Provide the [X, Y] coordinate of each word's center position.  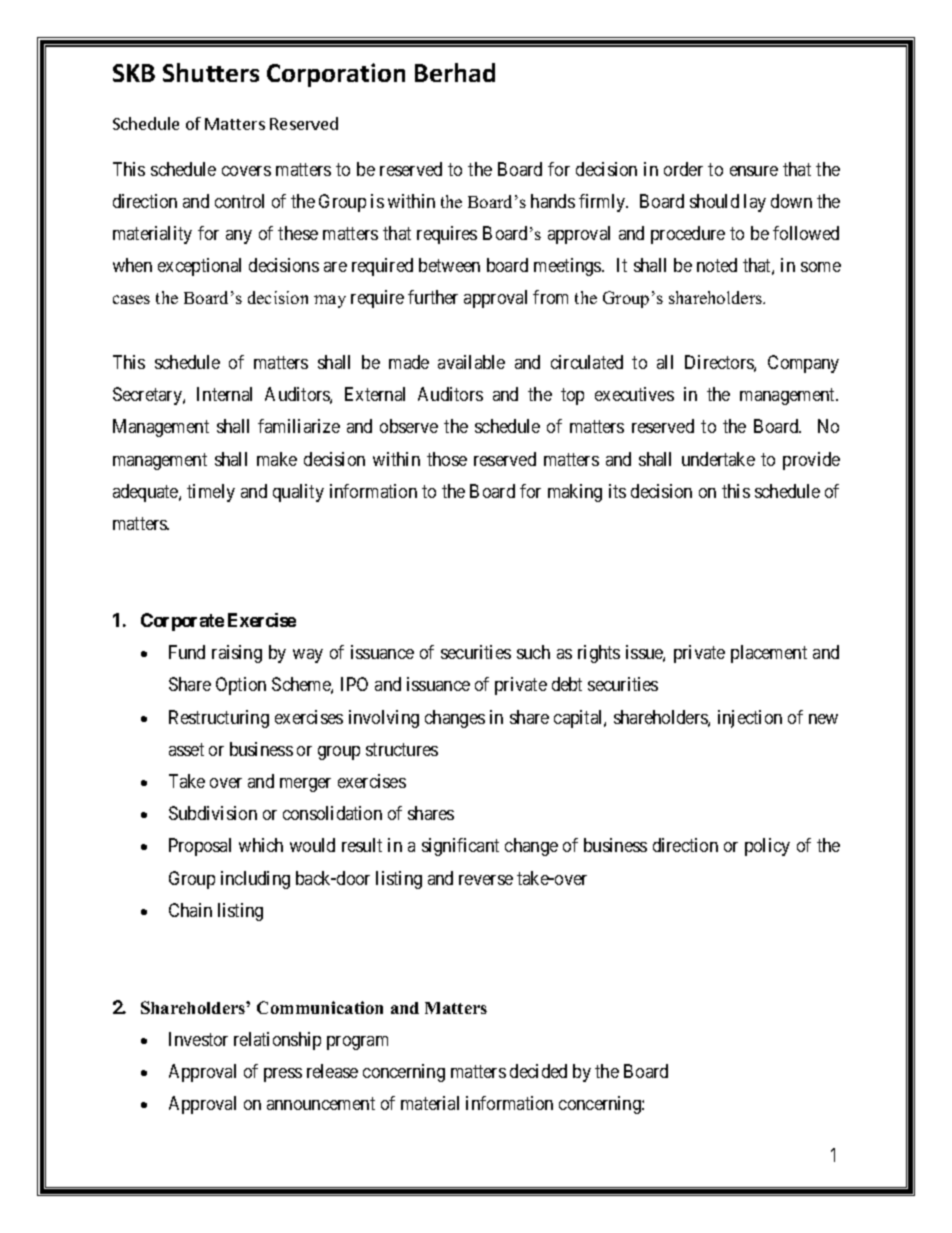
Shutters [211, 72]
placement [769, 654]
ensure [754, 171]
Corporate [182, 622]
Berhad [455, 72]
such [533, 652]
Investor [198, 1039]
